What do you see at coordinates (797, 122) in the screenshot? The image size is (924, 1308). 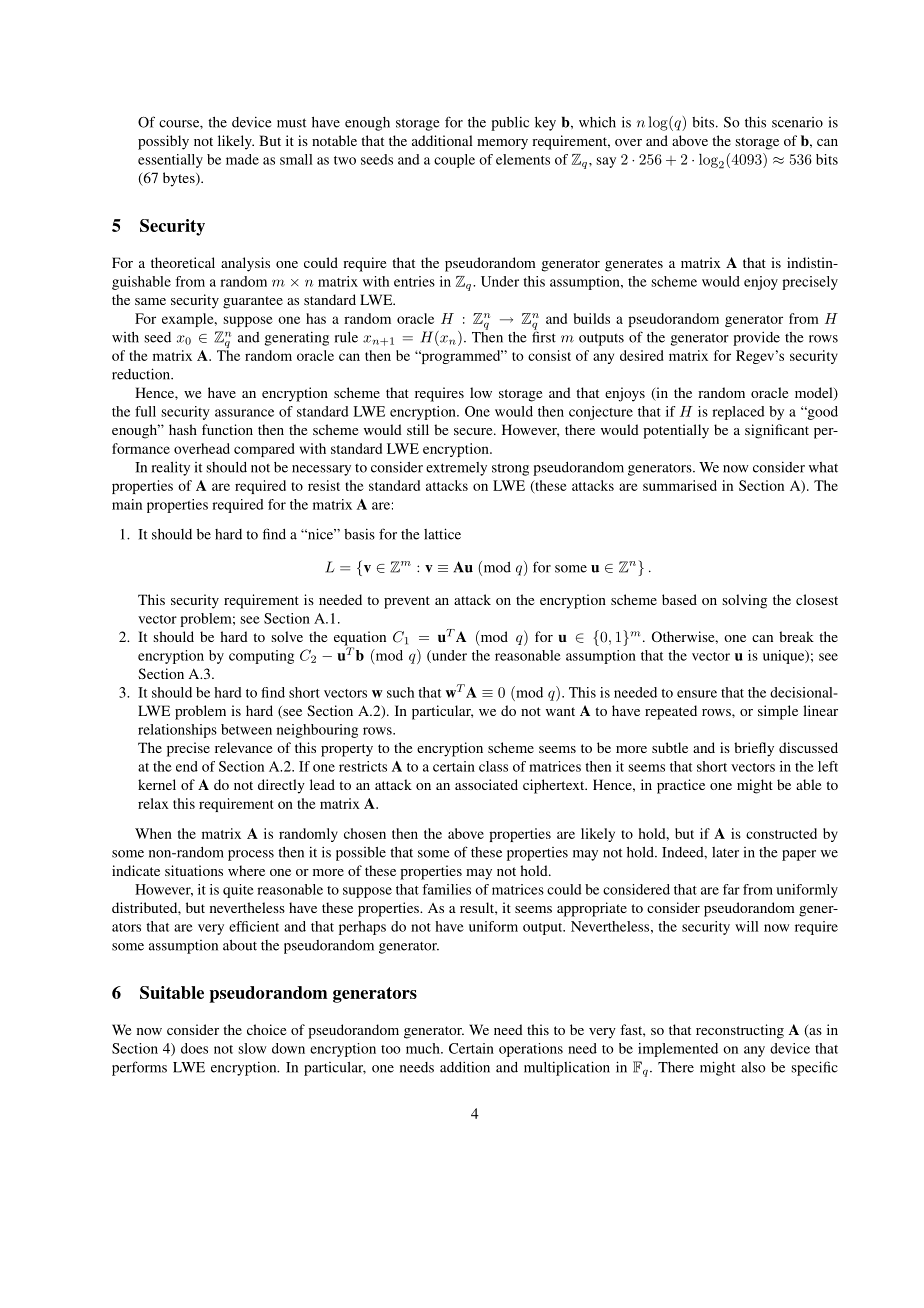 I see `scenario` at bounding box center [797, 122].
